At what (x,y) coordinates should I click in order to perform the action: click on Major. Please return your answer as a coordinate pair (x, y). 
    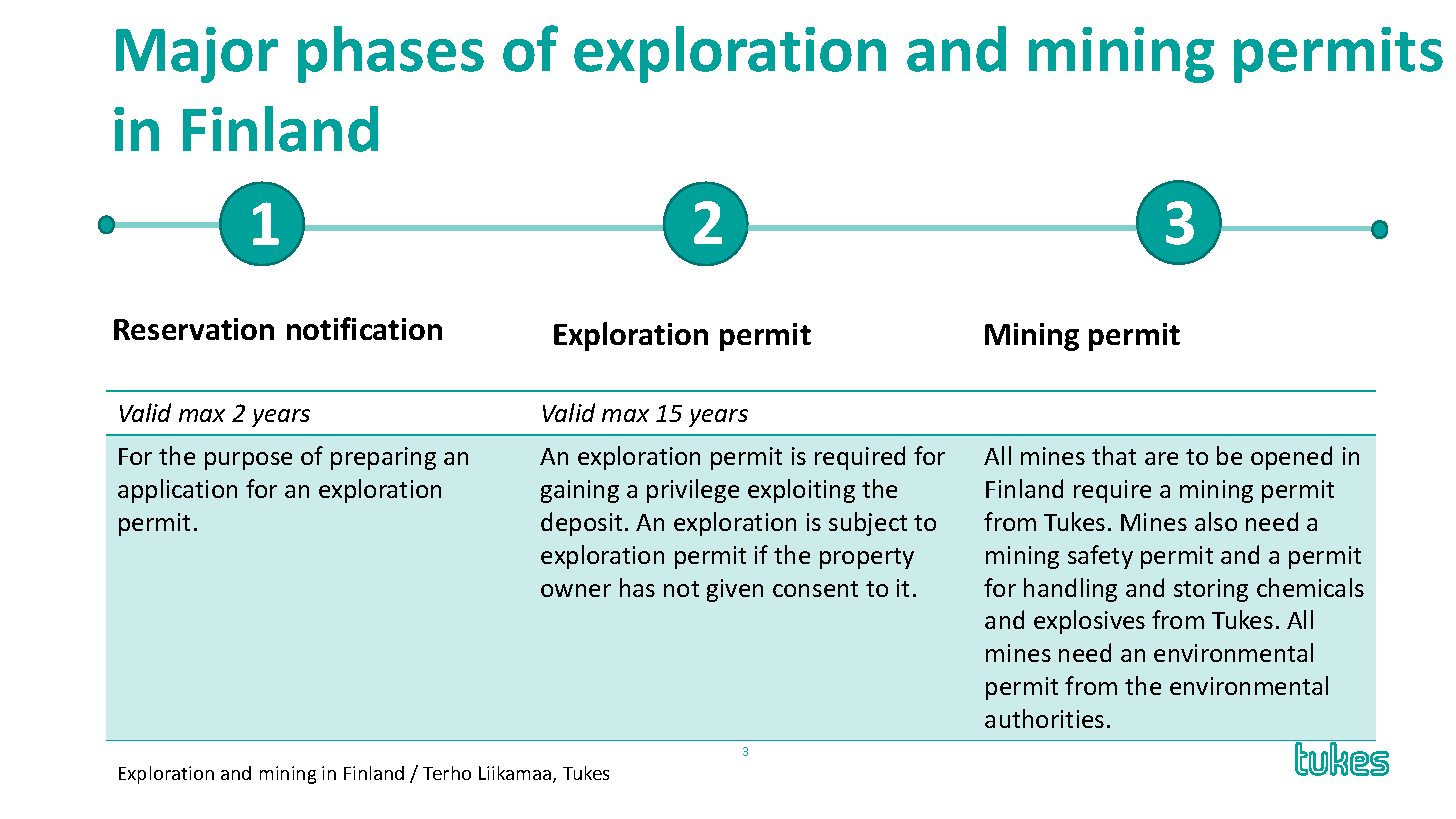
    Looking at the image, I should click on (197, 55).
